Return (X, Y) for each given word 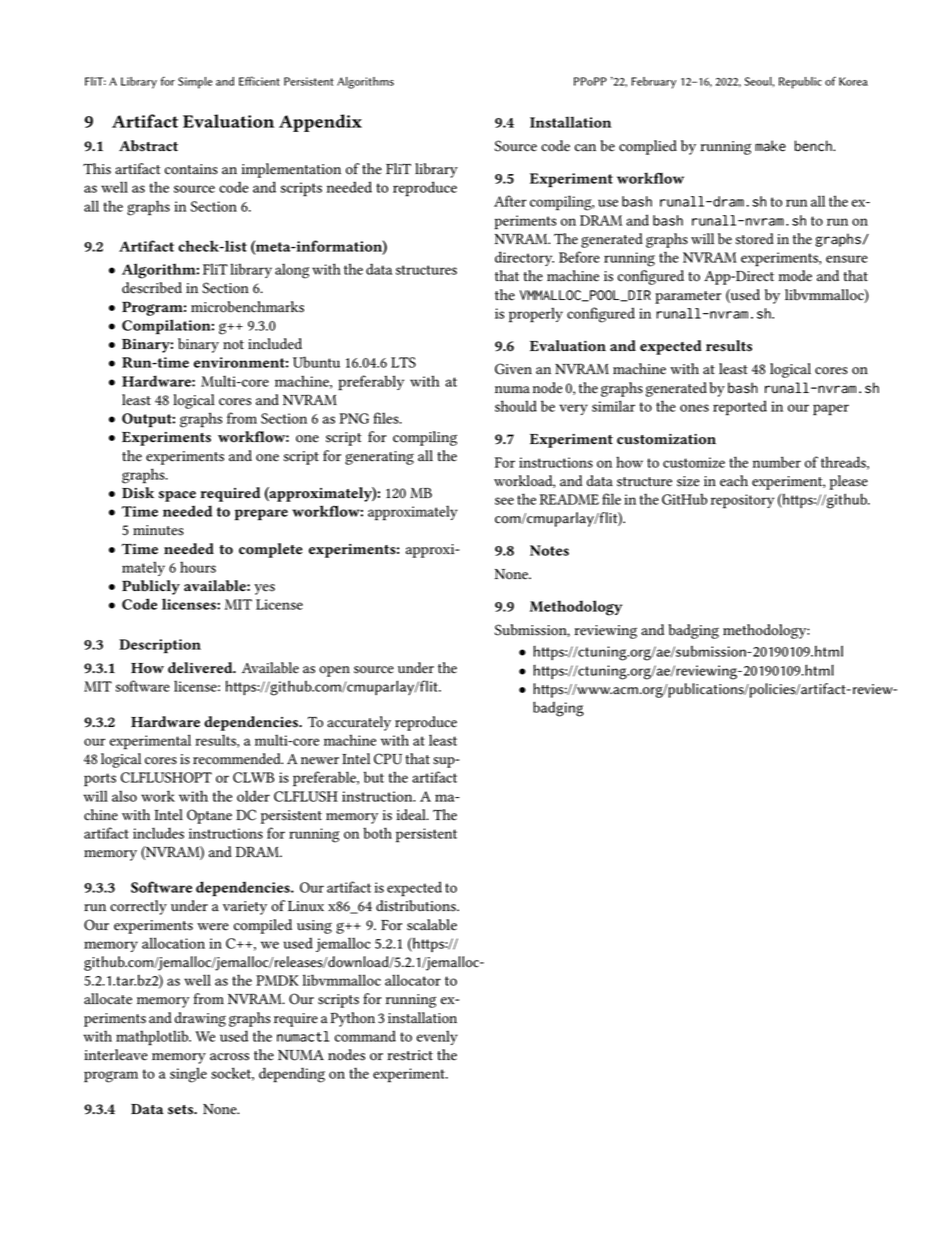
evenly (437, 1038)
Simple (195, 83)
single (188, 1075)
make (770, 146)
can (585, 148)
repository (742, 501)
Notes (549, 550)
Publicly (151, 587)
